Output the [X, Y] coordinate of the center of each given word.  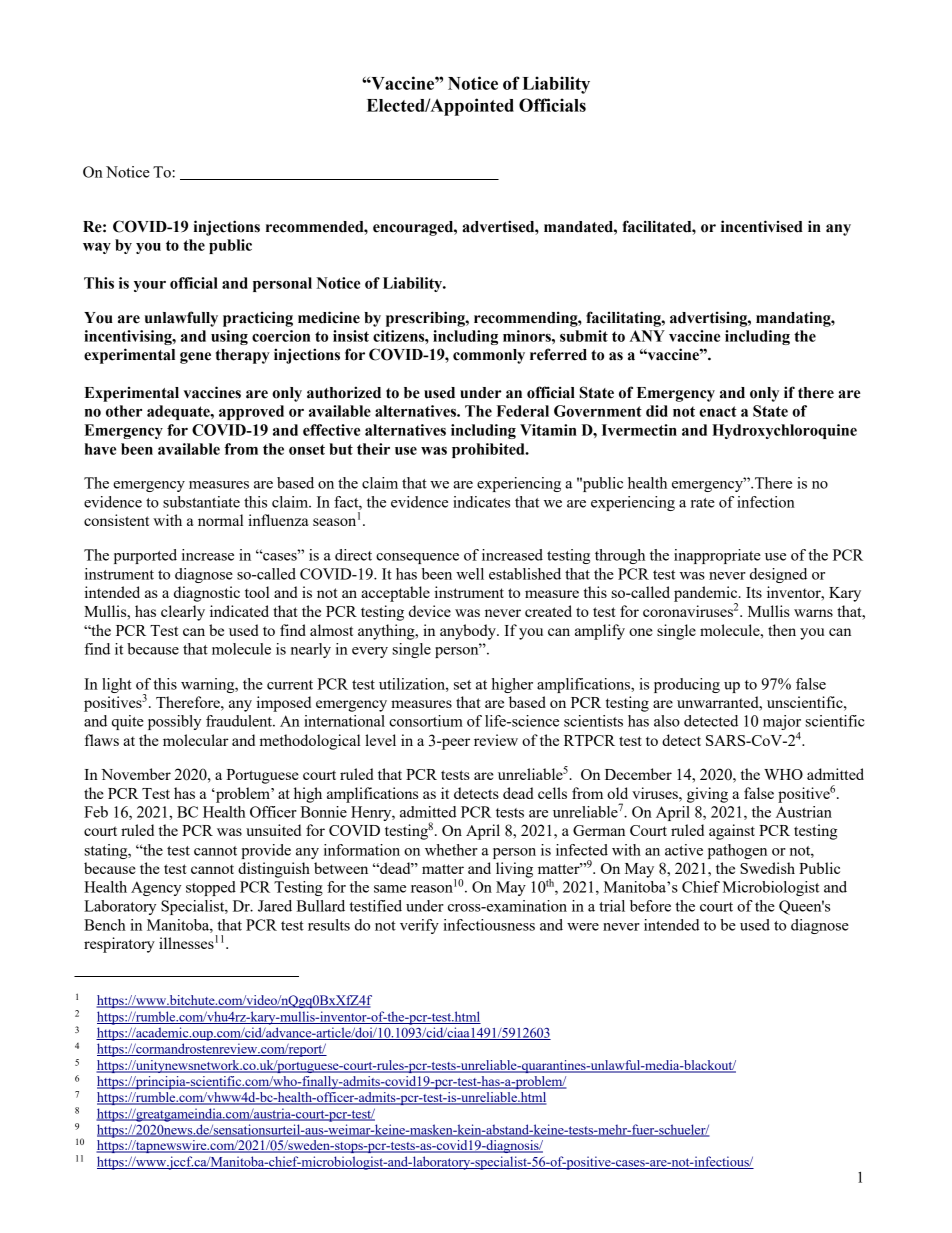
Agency [156, 888]
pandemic [707, 595]
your [150, 286]
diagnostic [207, 594]
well [470, 574]
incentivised [762, 226]
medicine [329, 317]
